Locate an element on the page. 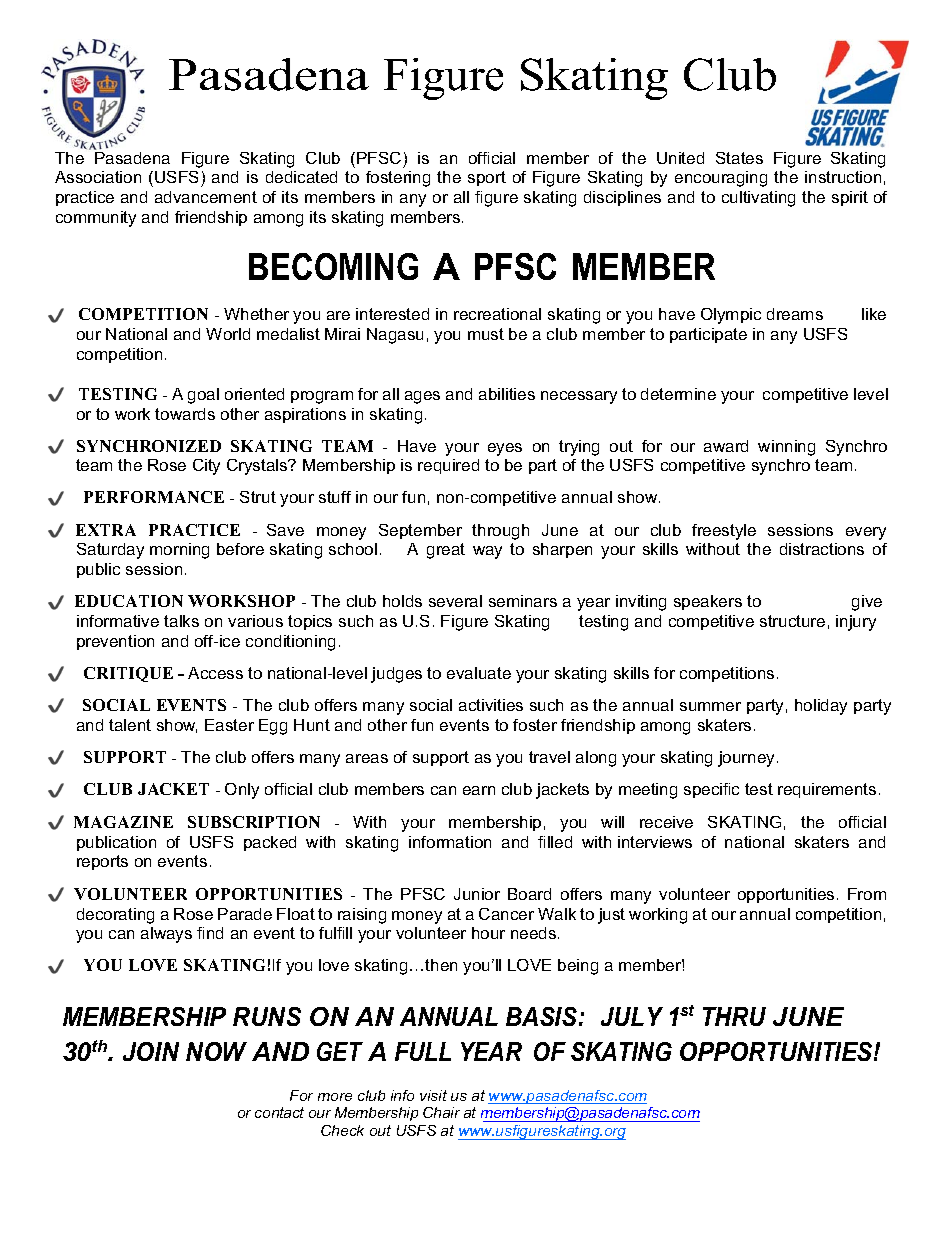 Image resolution: width=952 pixels, height=1233 pixels. cultivating is located at coordinates (758, 199).
